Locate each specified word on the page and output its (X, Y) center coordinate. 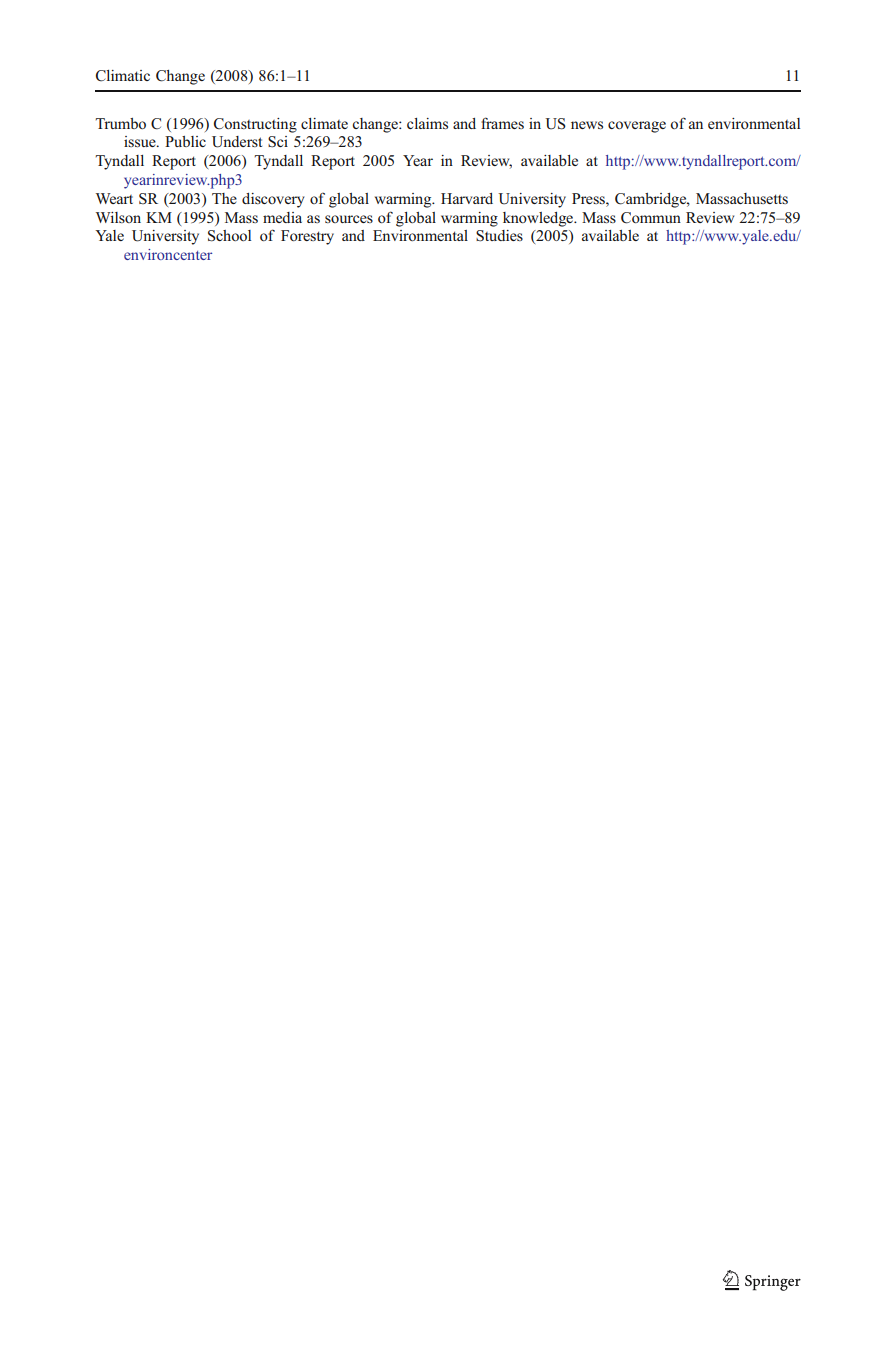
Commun (651, 218)
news (587, 125)
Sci (278, 142)
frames (502, 123)
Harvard (467, 198)
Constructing (255, 125)
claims (427, 123)
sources (349, 219)
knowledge (539, 219)
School (229, 236)
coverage (637, 127)
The (224, 198)
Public (185, 141)
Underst (237, 142)
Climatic (123, 76)
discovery (273, 200)
